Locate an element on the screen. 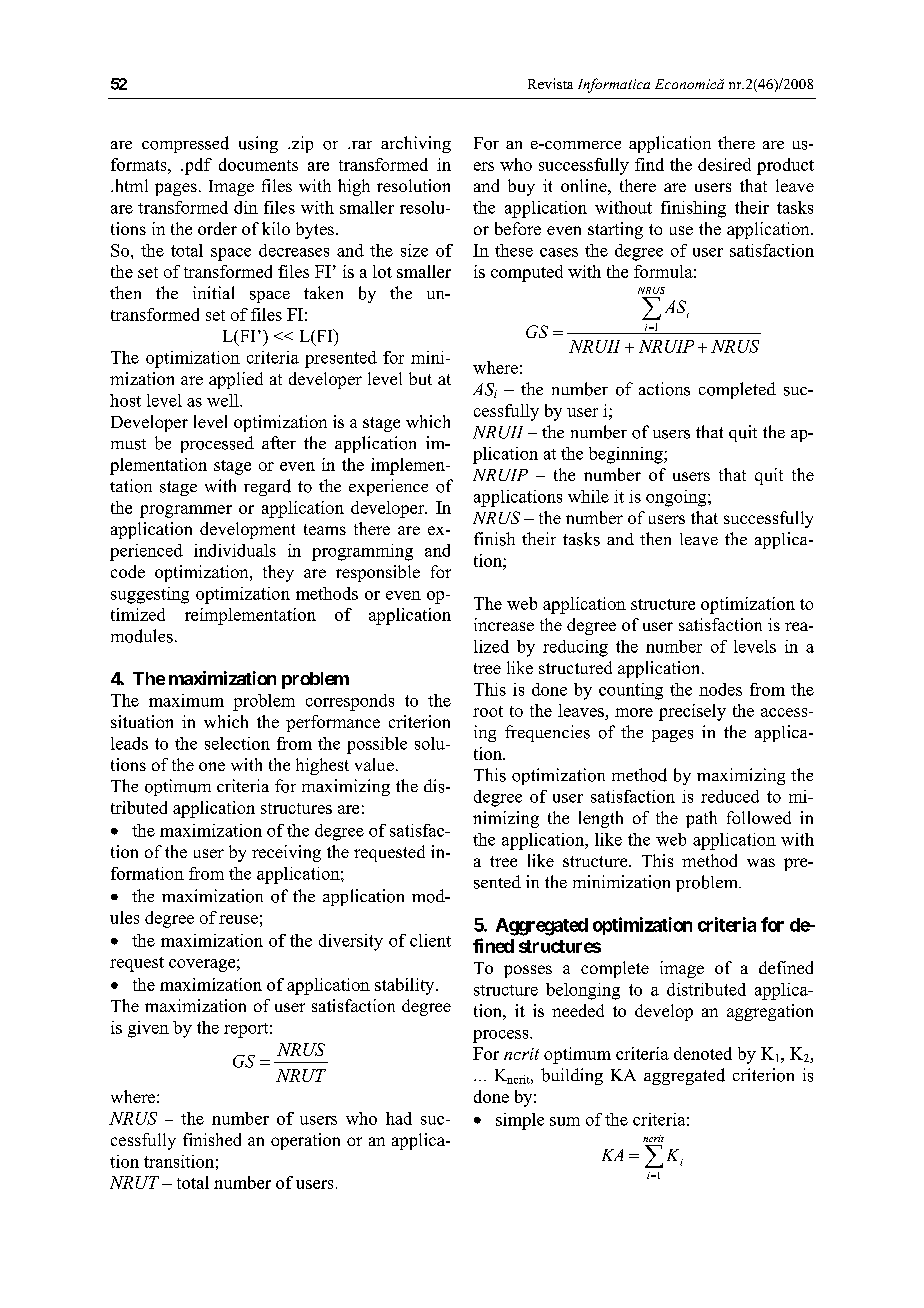  experience is located at coordinates (388, 487).
